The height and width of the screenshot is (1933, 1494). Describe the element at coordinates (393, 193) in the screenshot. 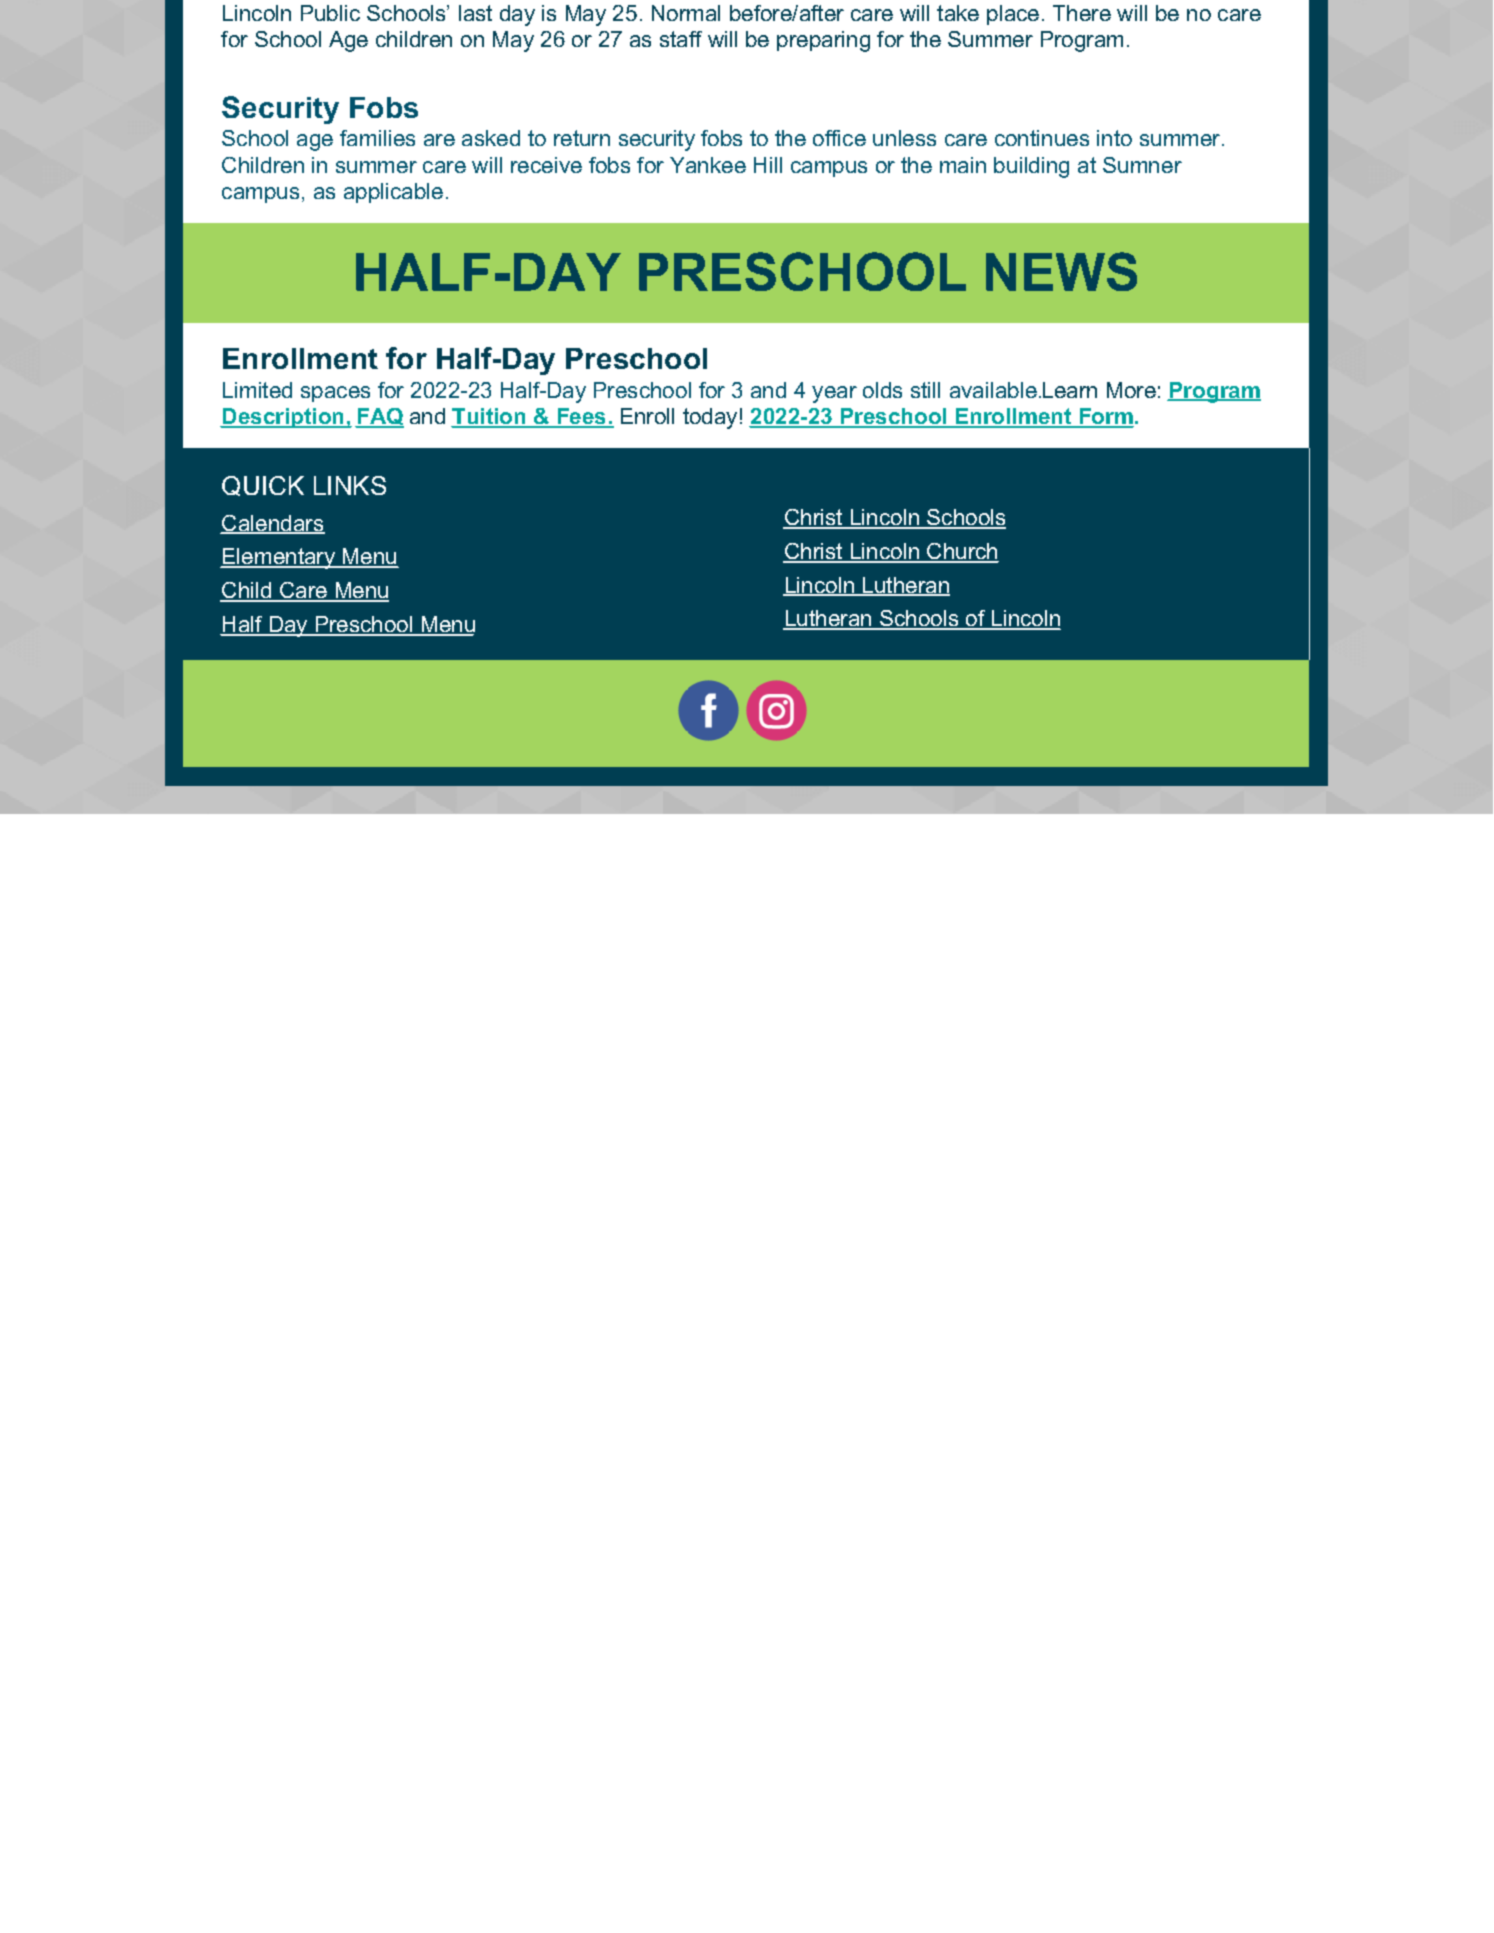

I see `applicable` at that location.
